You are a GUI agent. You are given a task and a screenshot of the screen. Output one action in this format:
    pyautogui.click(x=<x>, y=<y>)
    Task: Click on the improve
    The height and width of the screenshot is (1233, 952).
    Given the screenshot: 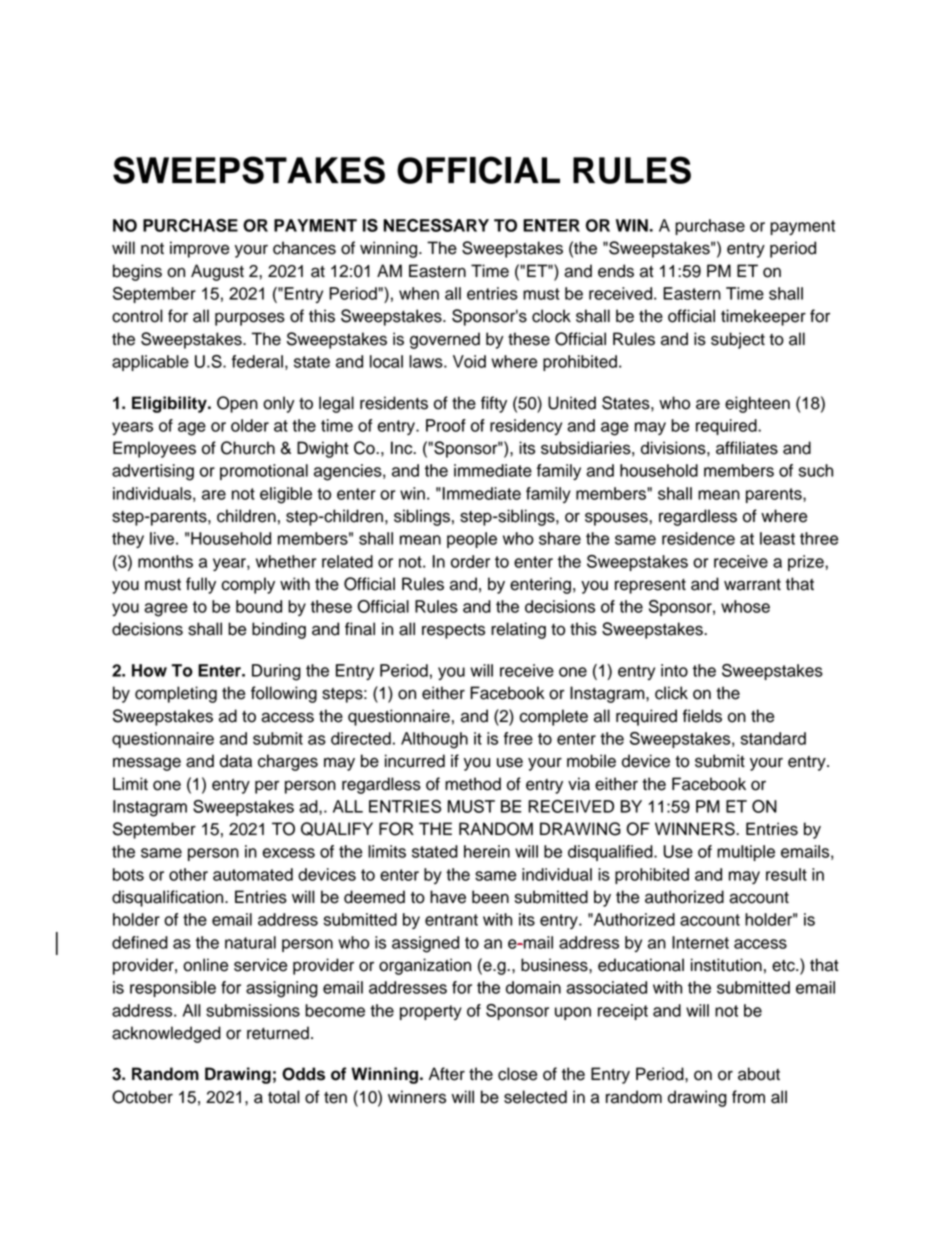 What is the action you would take?
    pyautogui.click(x=199, y=249)
